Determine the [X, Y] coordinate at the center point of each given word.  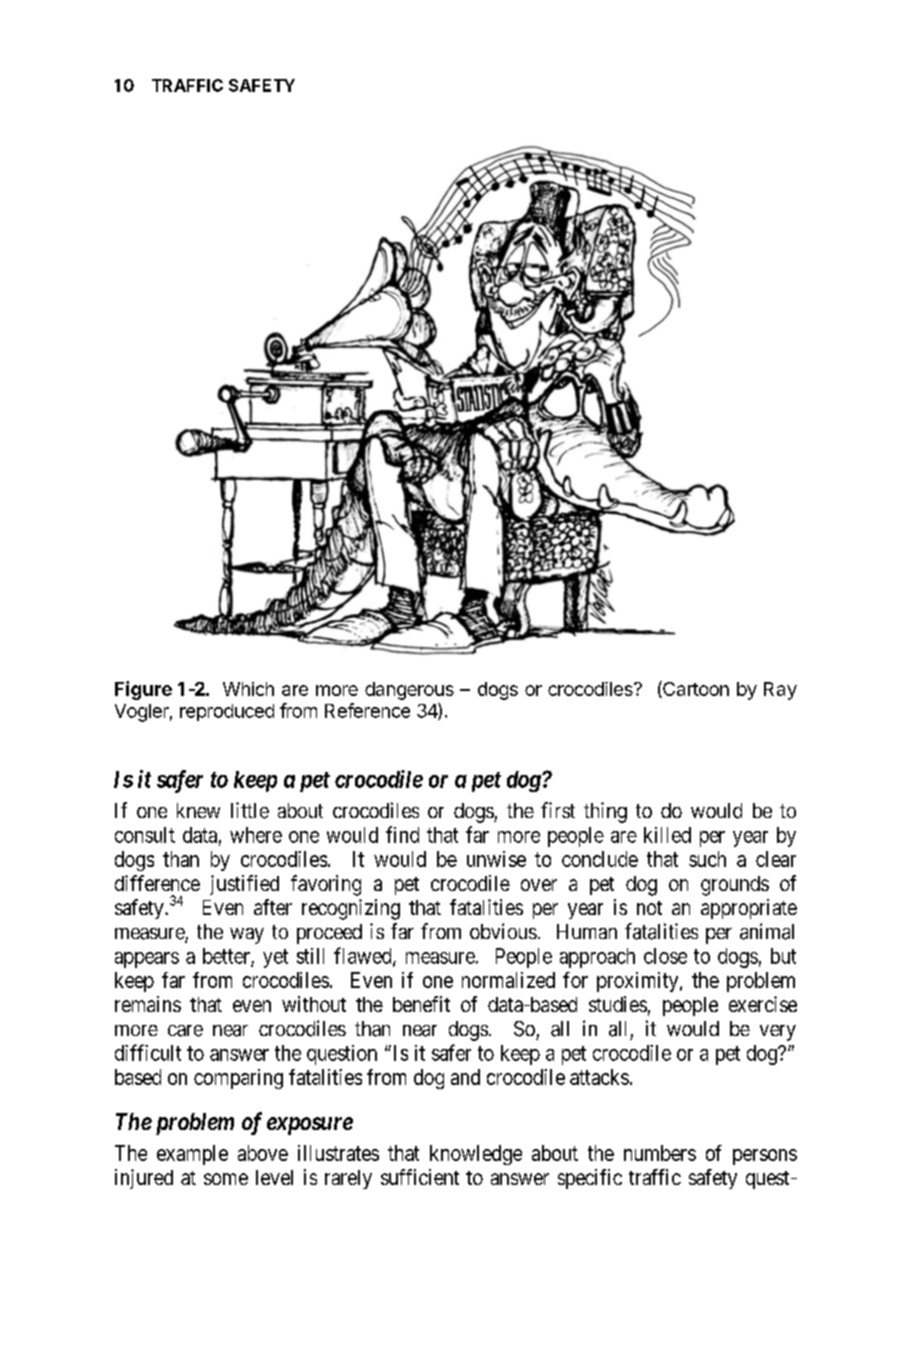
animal [767, 931]
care [185, 1031]
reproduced [227, 712]
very [778, 1033]
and [465, 1077]
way [247, 936]
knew [198, 810]
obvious [503, 931]
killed [667, 835]
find [402, 834]
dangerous [409, 691]
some [226, 1179]
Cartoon [695, 689]
